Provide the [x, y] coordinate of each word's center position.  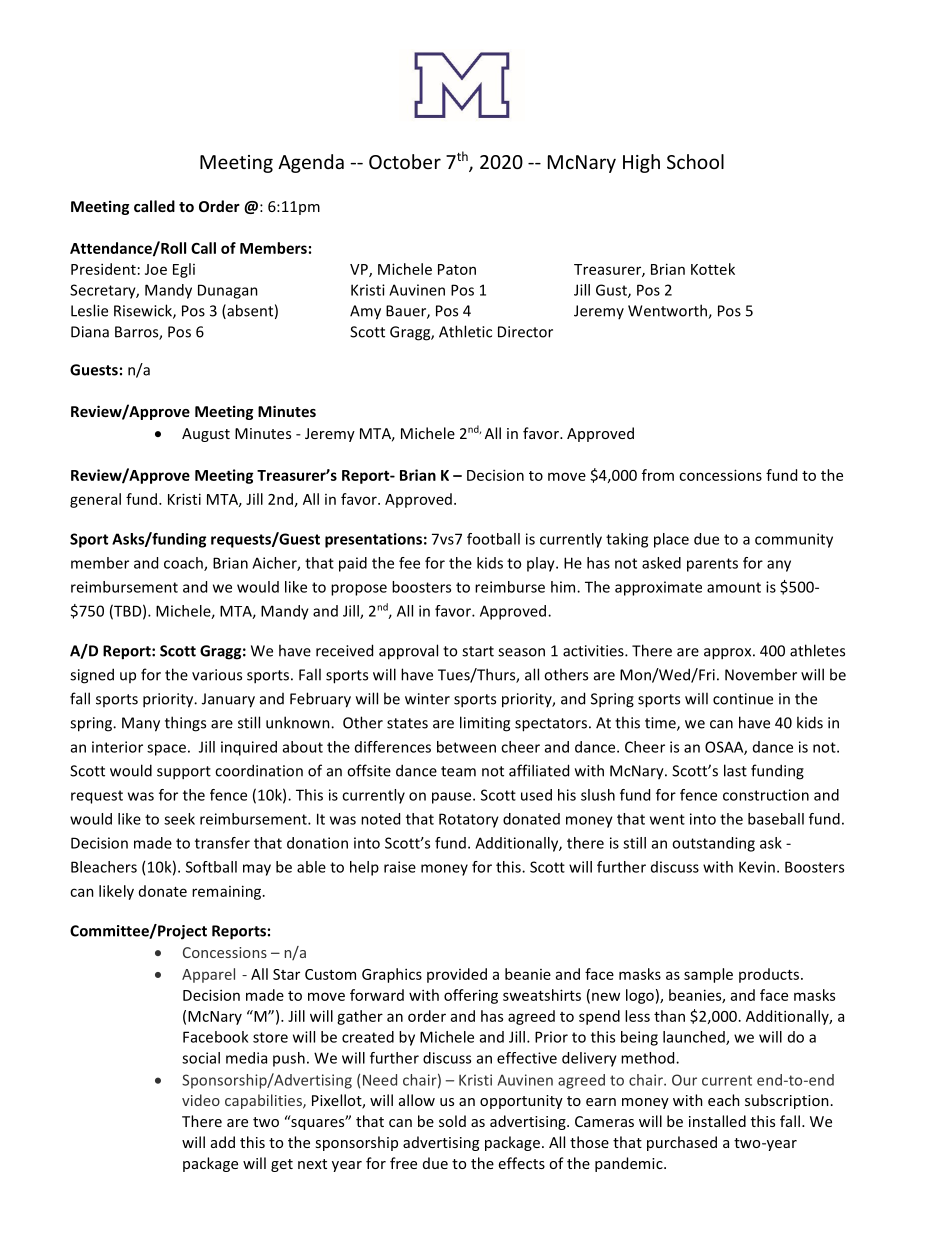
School [695, 161]
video [201, 1100]
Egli [184, 270]
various [217, 675]
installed [717, 1121]
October [405, 161]
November [761, 674]
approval [408, 652]
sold [452, 1121]
